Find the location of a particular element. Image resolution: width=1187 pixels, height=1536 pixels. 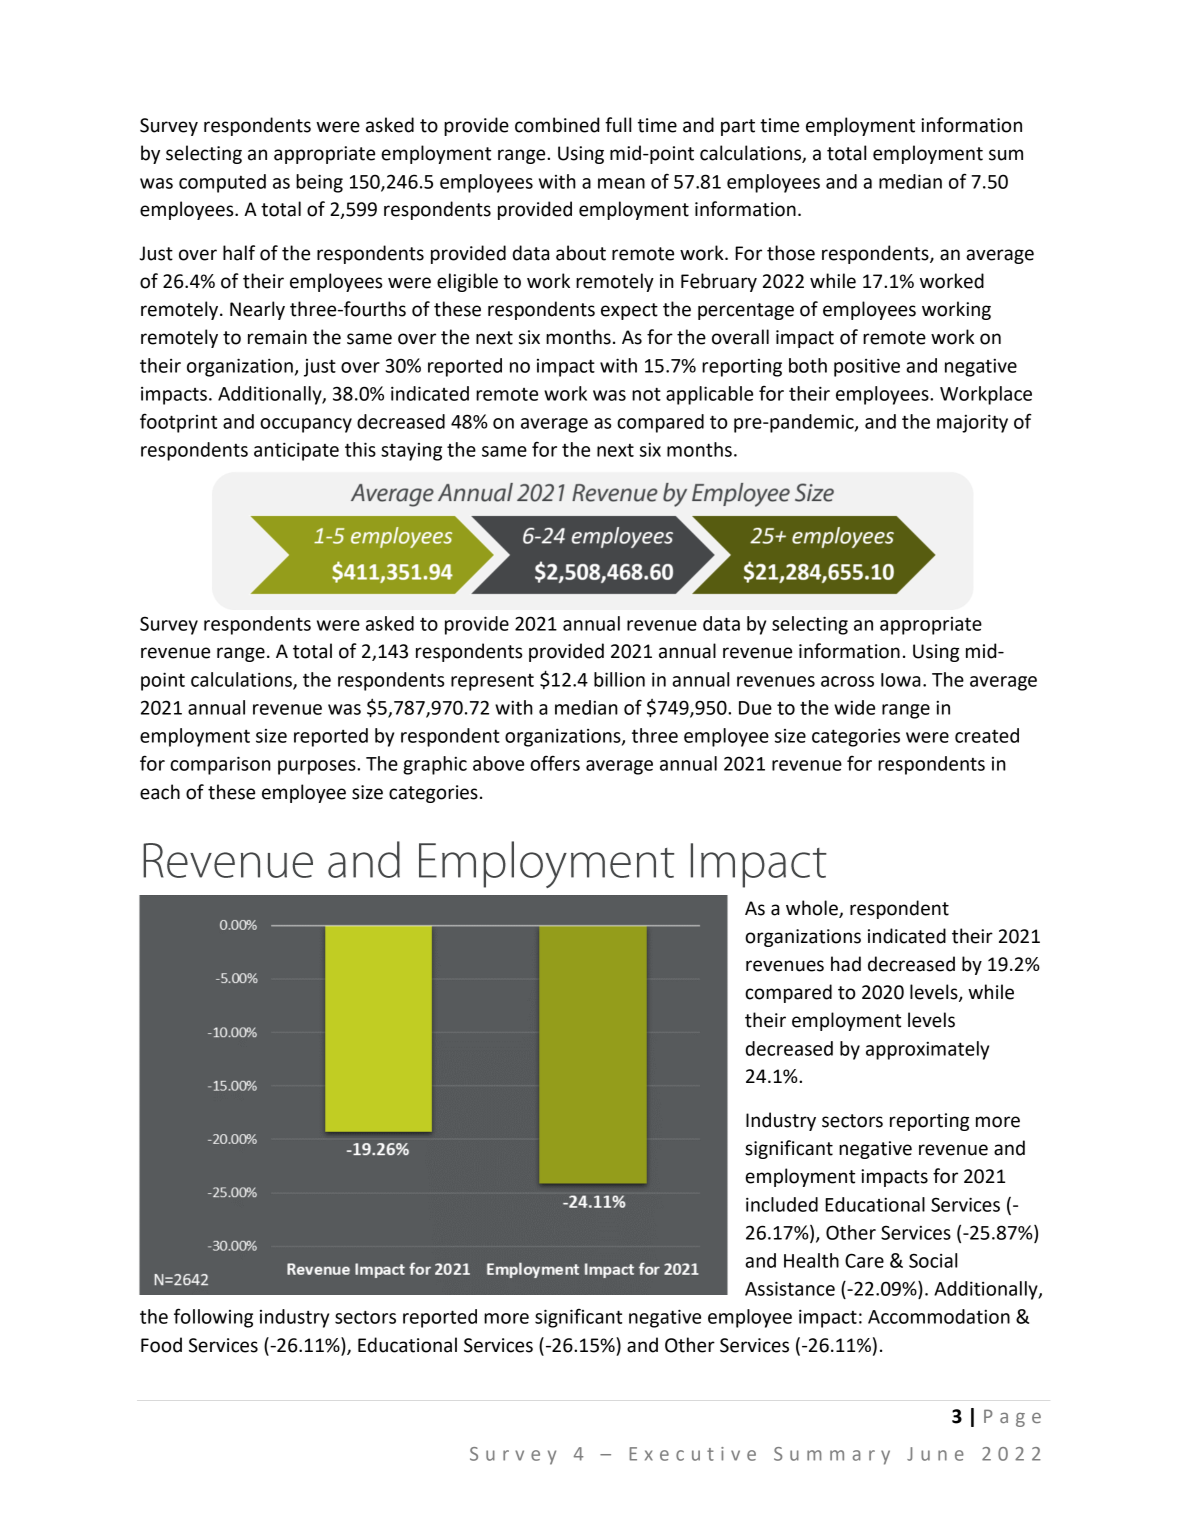

had is located at coordinates (846, 964).
